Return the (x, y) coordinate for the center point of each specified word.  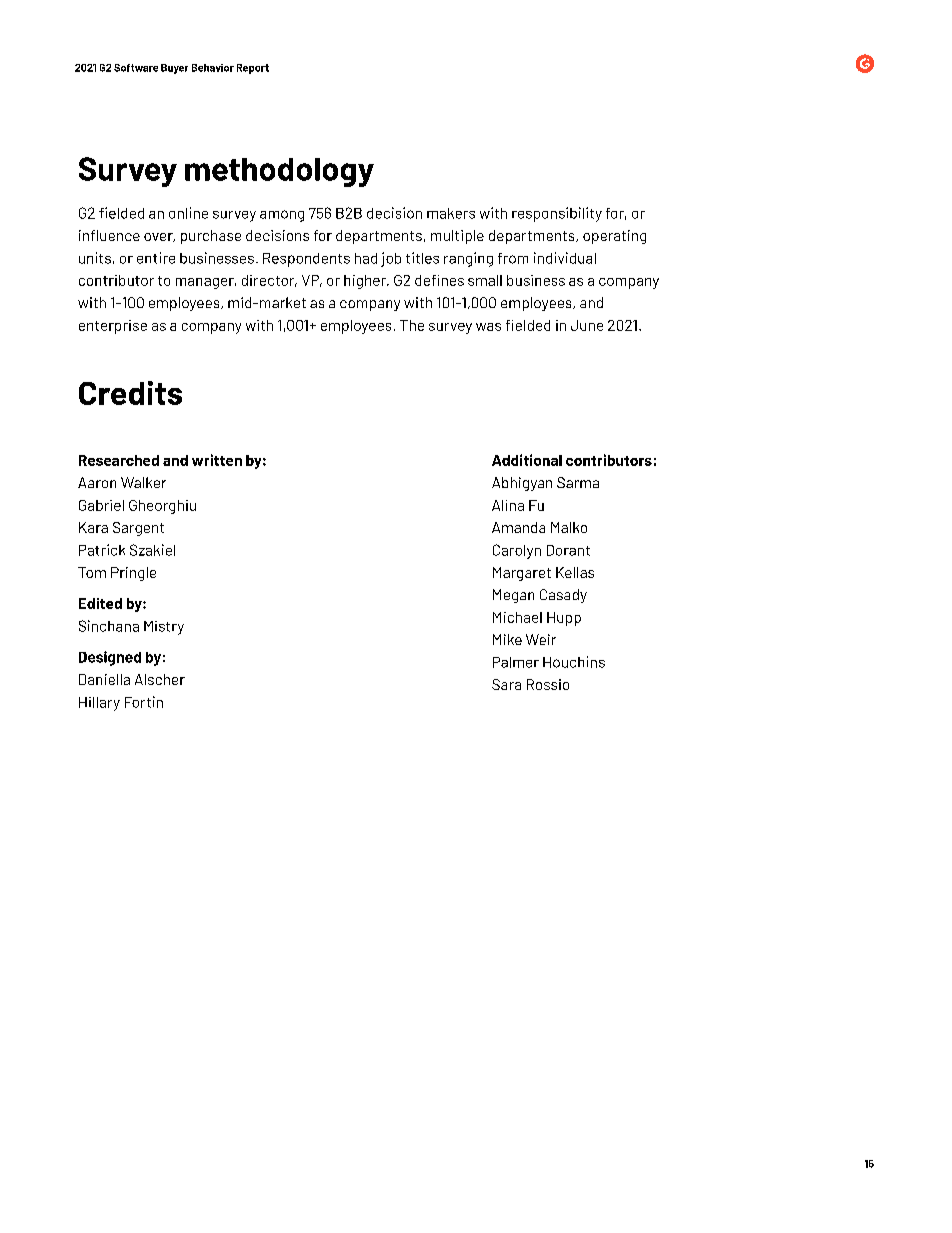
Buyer (174, 69)
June (587, 325)
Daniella (104, 679)
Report (253, 69)
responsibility (557, 214)
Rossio (548, 684)
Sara (506, 684)
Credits (130, 393)
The (412, 325)
